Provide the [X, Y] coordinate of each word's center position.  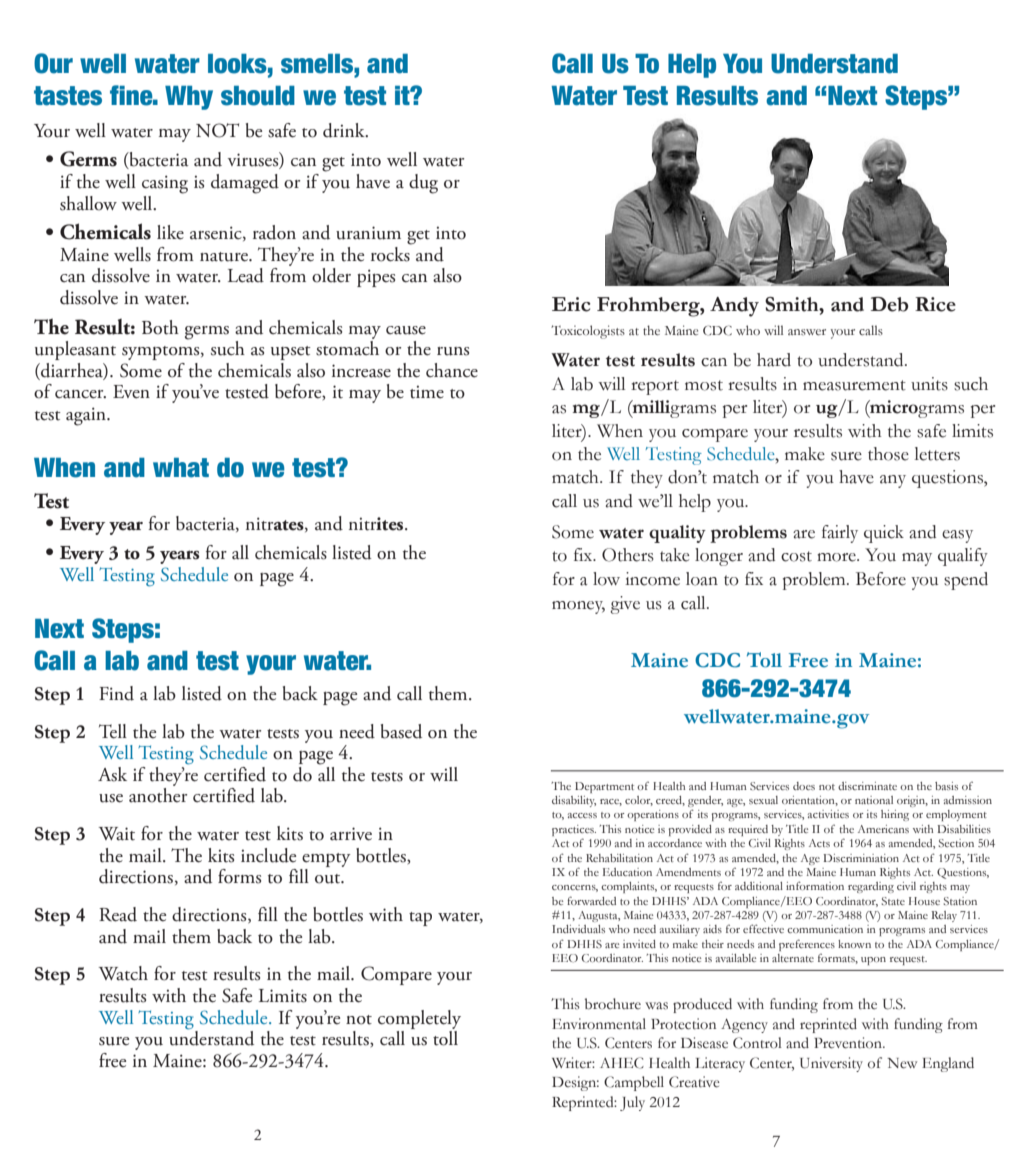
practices [574, 830]
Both [160, 327]
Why [189, 98]
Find [116, 693]
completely [419, 1019]
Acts [819, 843]
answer [807, 332]
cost [796, 556]
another [158, 795]
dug [423, 184]
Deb [890, 304]
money [578, 607]
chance [452, 370]
